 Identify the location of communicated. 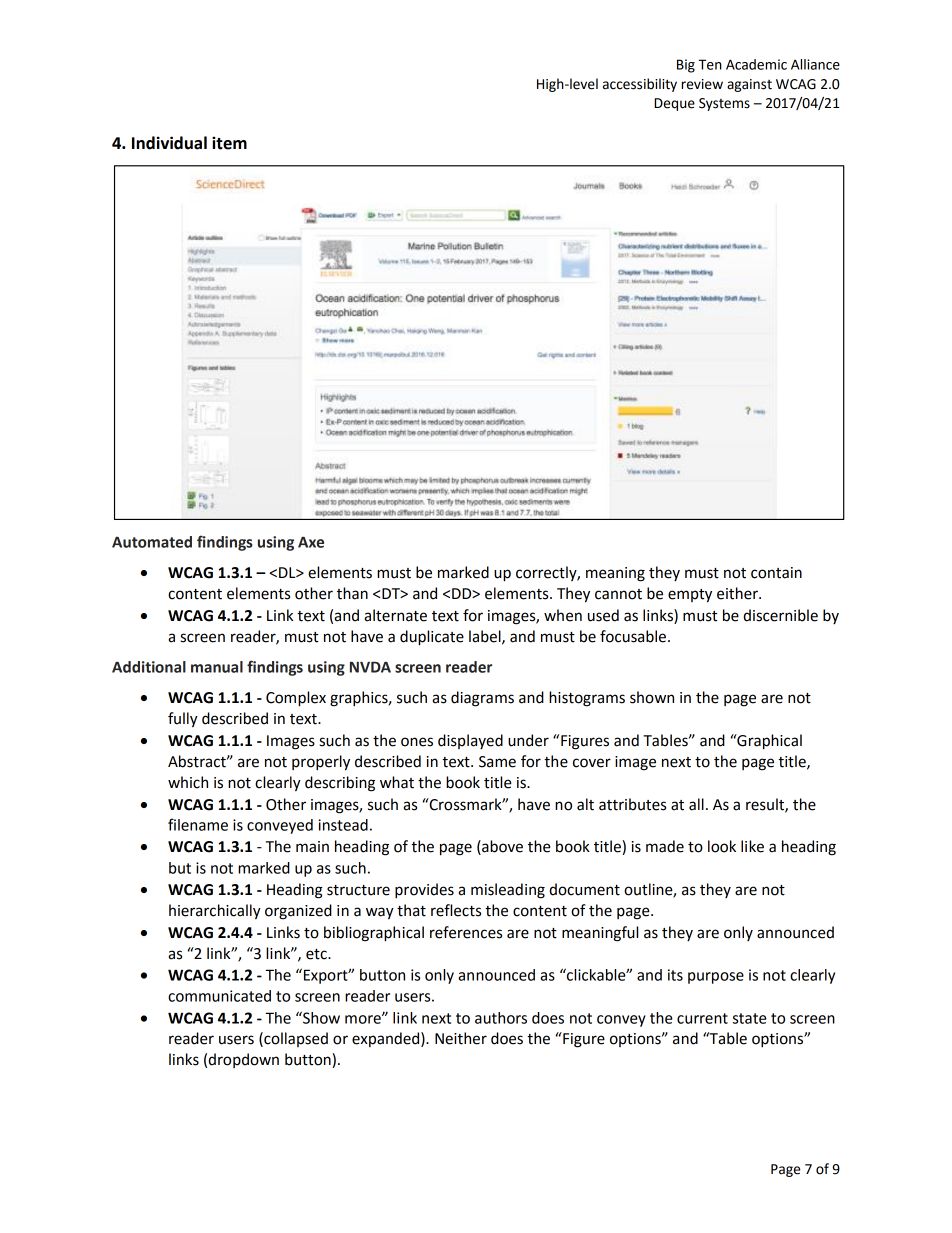
(219, 996).
